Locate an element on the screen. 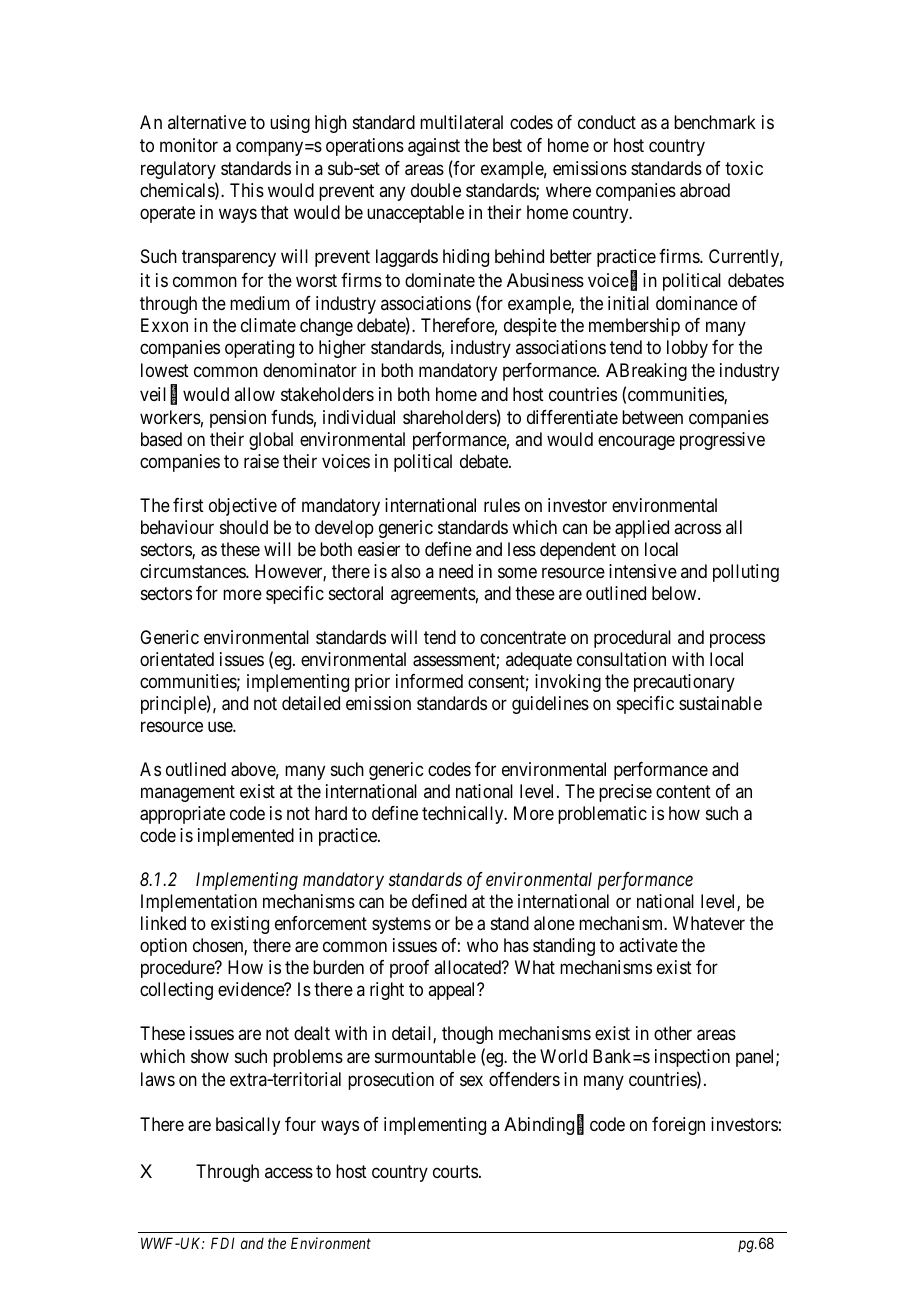  monitor is located at coordinates (189, 145).
